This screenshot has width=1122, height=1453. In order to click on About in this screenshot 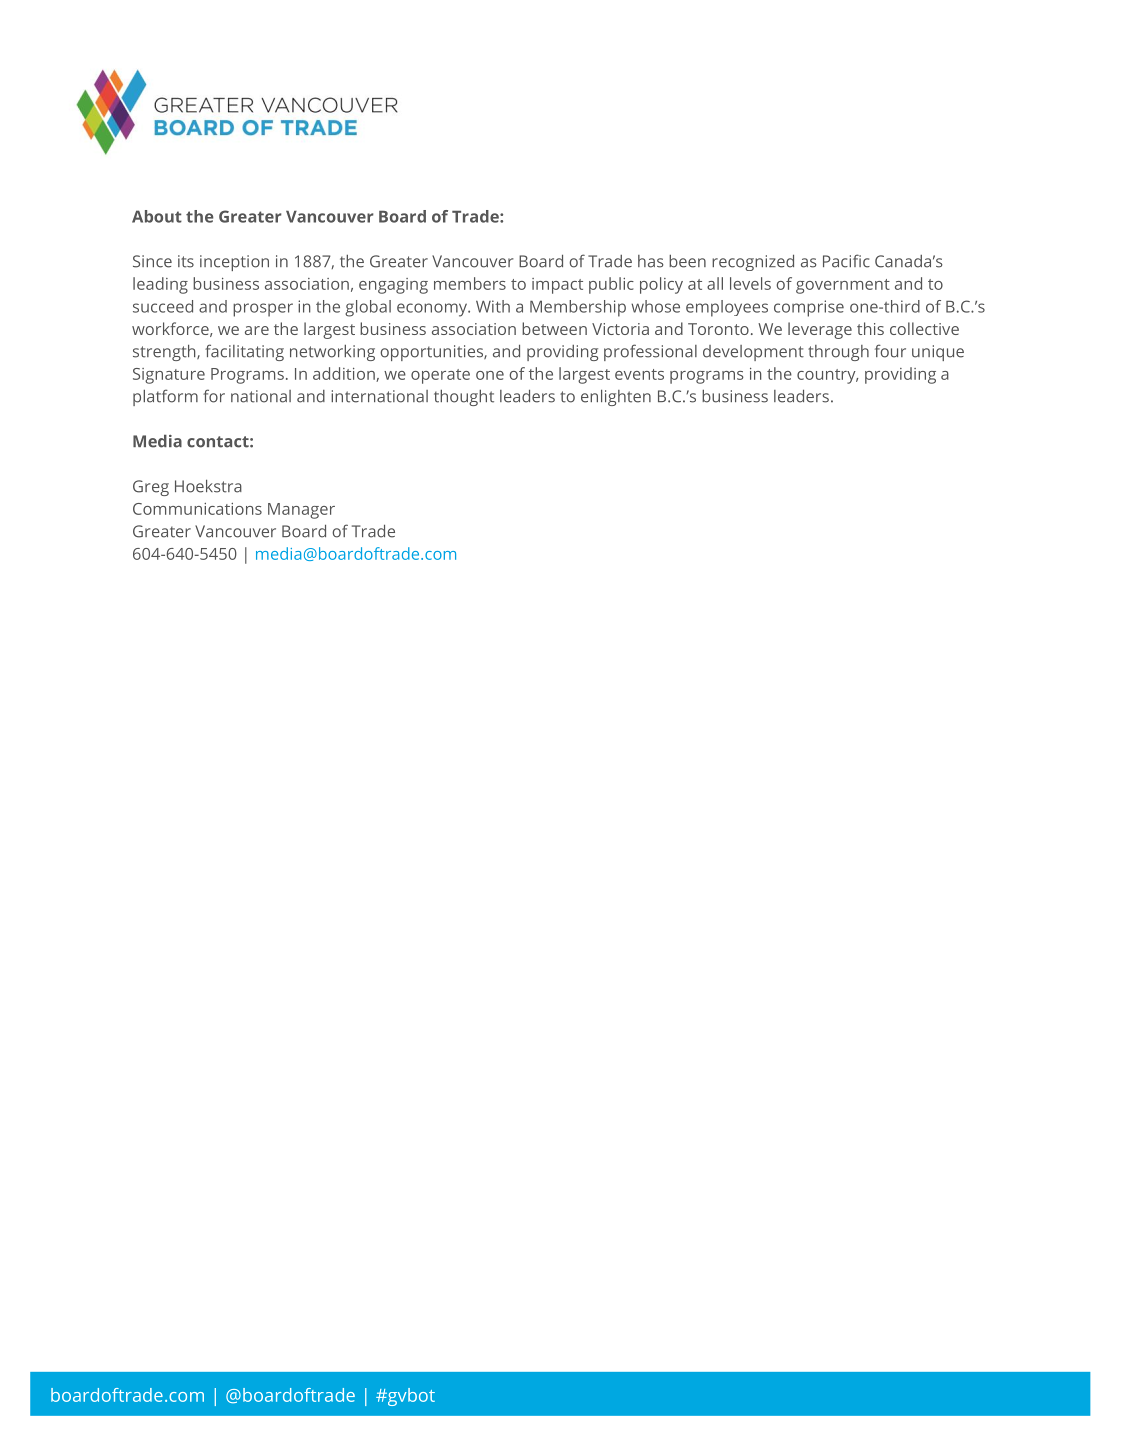, I will do `click(157, 216)`.
